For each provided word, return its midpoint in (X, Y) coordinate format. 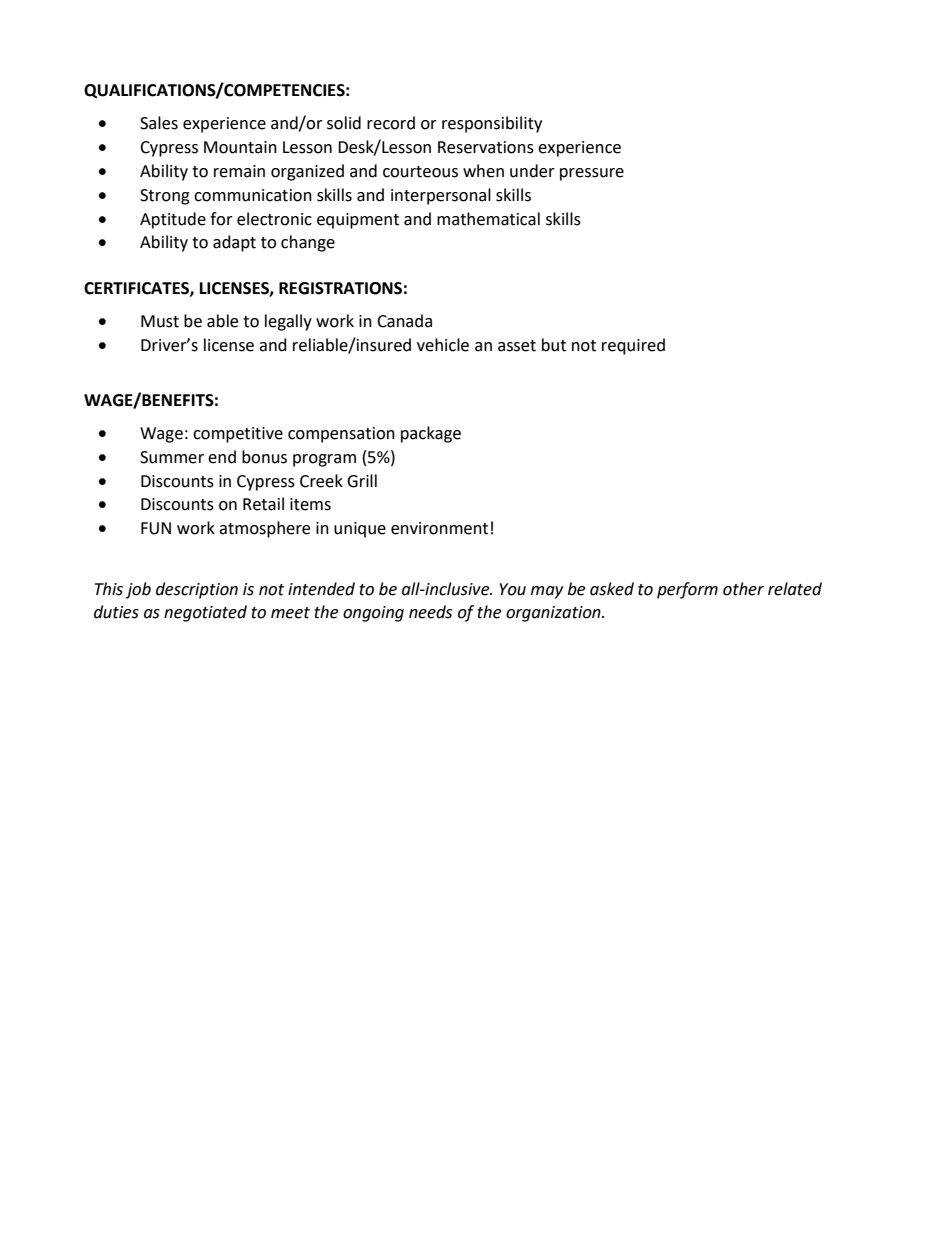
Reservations (486, 147)
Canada (404, 321)
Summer (172, 457)
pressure (592, 174)
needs (430, 612)
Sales (159, 123)
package (431, 434)
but (554, 345)
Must (160, 321)
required (633, 346)
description (197, 590)
